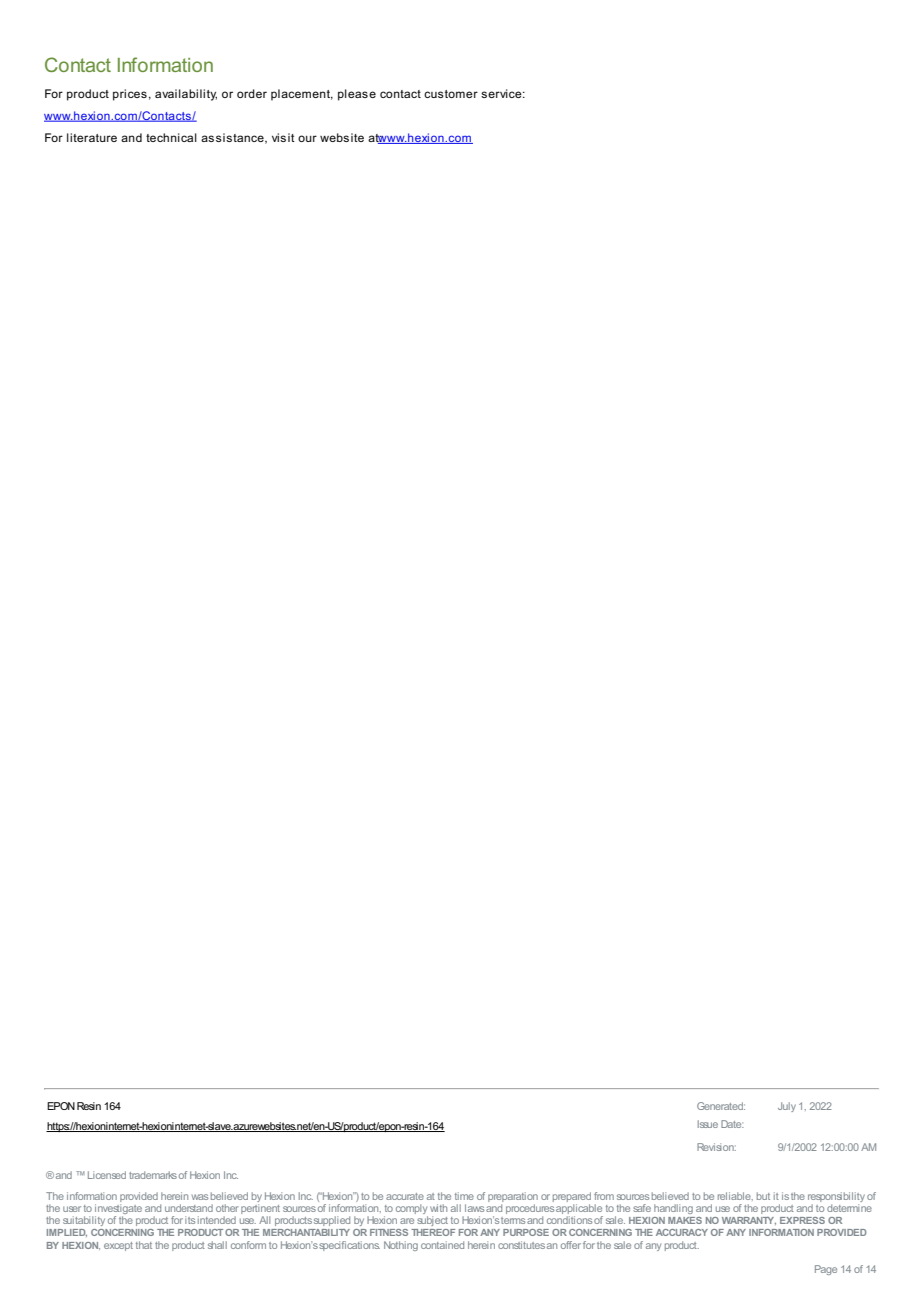 Image resolution: width=924 pixels, height=1308 pixels. What do you see at coordinates (144, 1245) in the screenshot?
I see `that` at bounding box center [144, 1245].
